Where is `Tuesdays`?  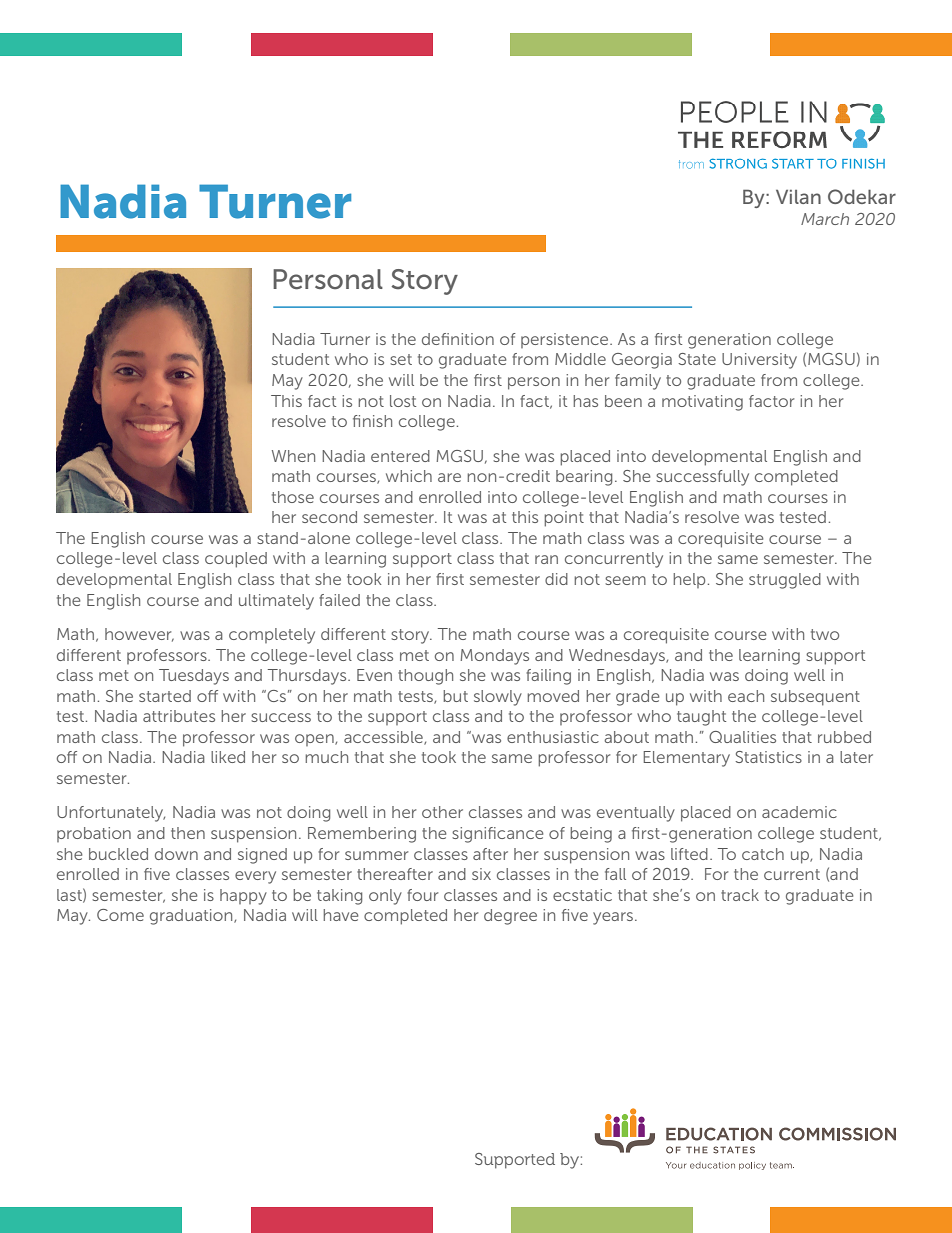 Tuesdays is located at coordinates (194, 677).
